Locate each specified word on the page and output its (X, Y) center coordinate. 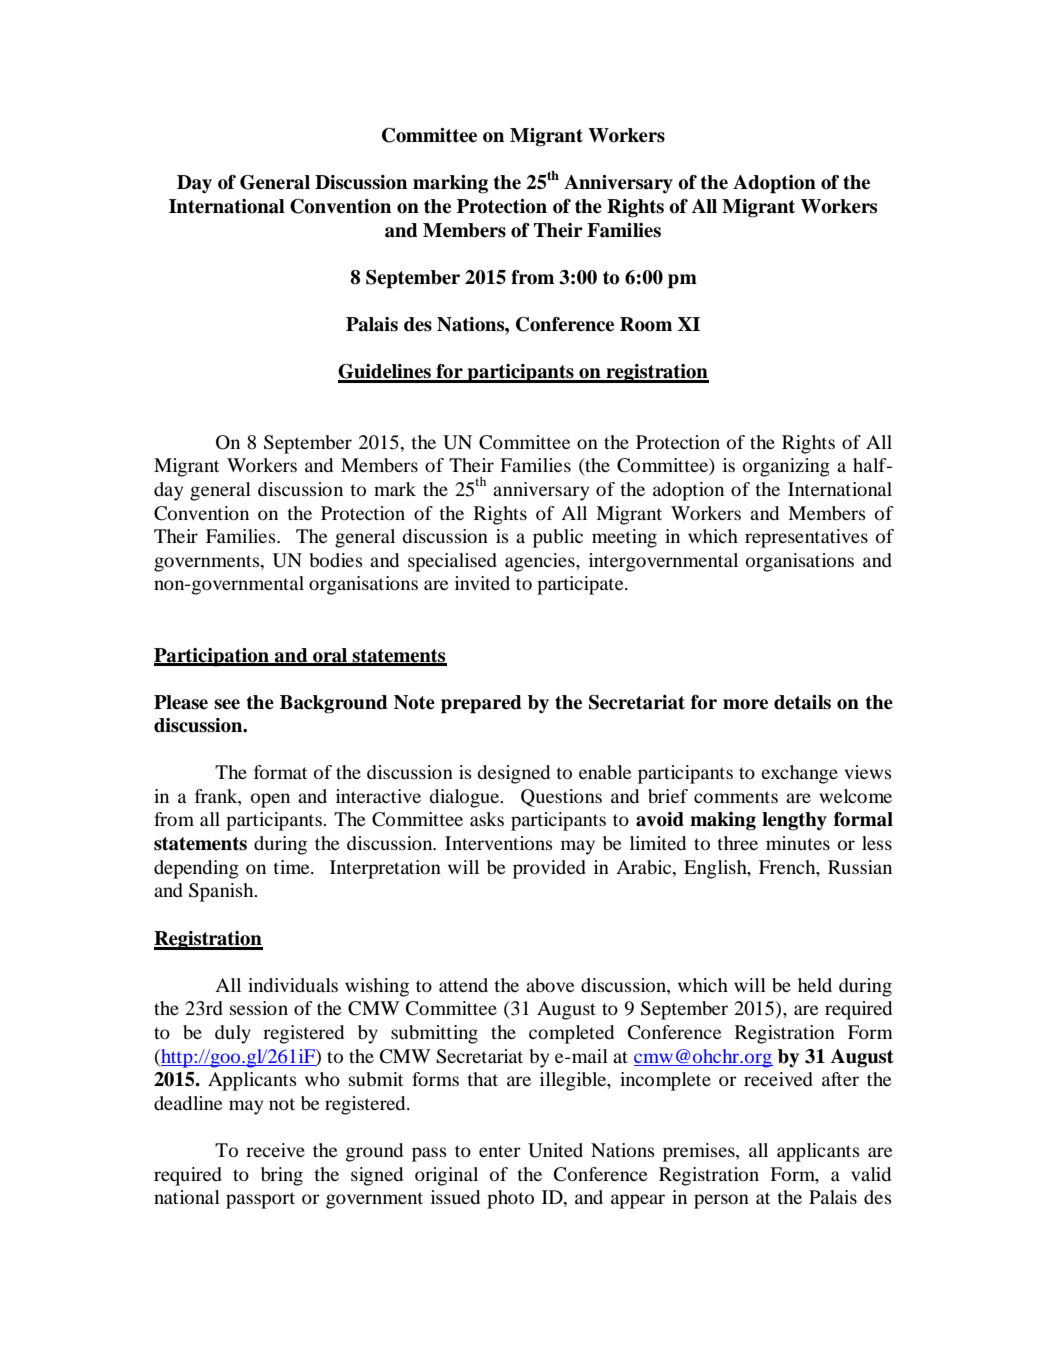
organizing (786, 467)
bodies (336, 560)
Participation (212, 657)
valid (871, 1174)
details (802, 702)
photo (510, 1199)
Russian (860, 867)
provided (549, 869)
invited (482, 583)
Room (646, 324)
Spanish (222, 892)
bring (282, 1176)
